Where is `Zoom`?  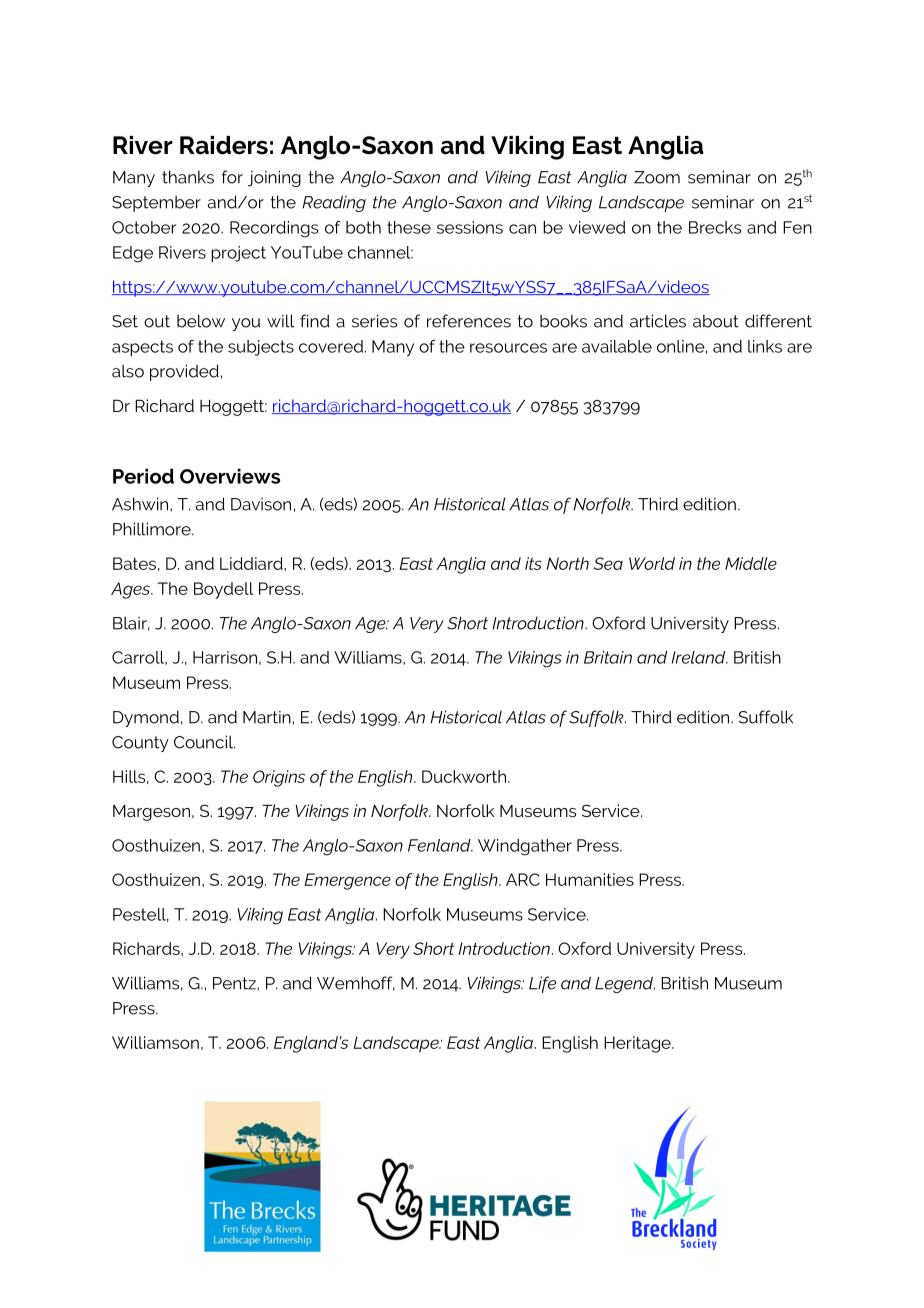
Zoom is located at coordinates (657, 177).
